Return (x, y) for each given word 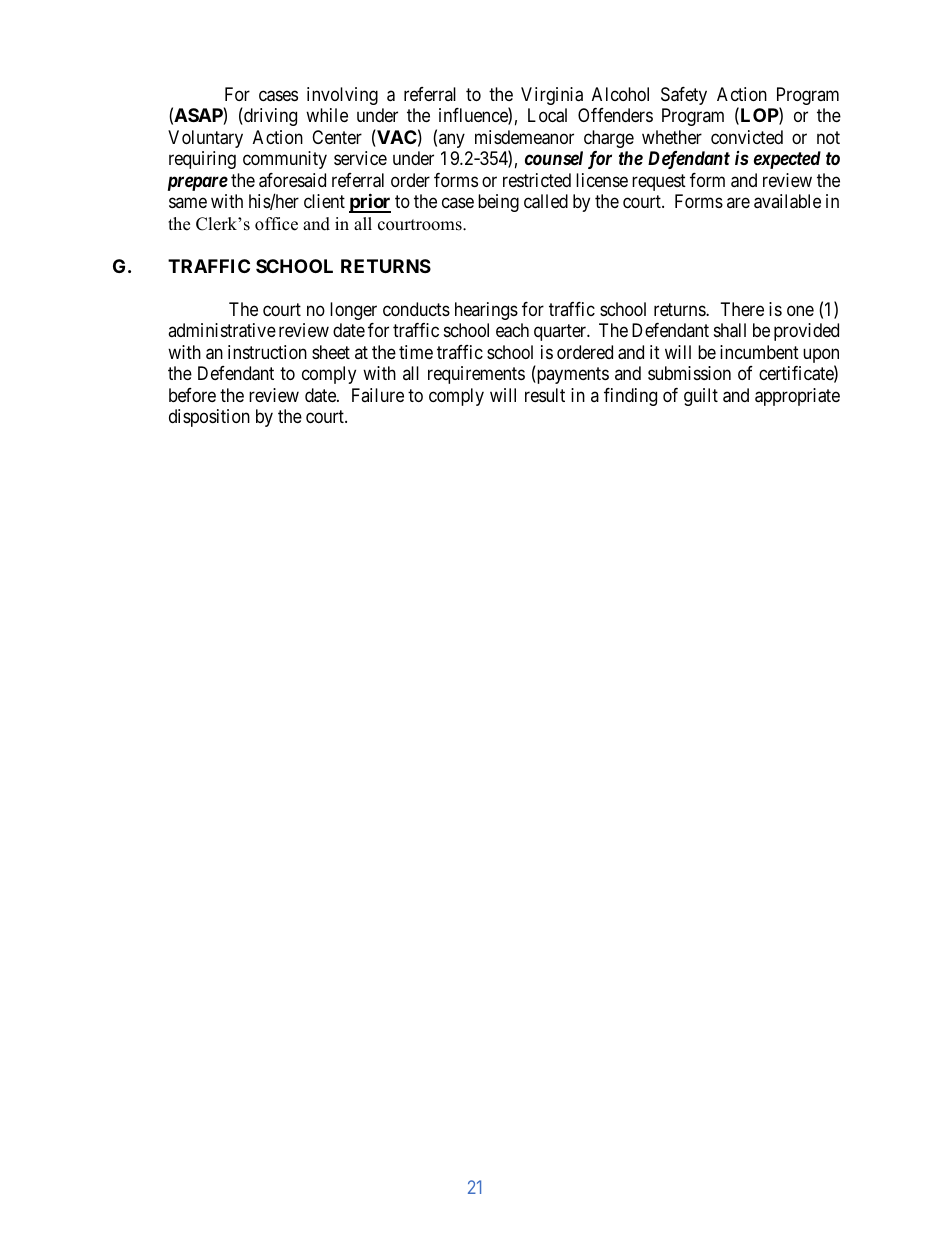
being (498, 203)
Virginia (552, 96)
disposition (209, 418)
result (545, 395)
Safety (684, 96)
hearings (486, 311)
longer (353, 311)
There (742, 309)
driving (269, 117)
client (324, 201)
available (787, 201)
